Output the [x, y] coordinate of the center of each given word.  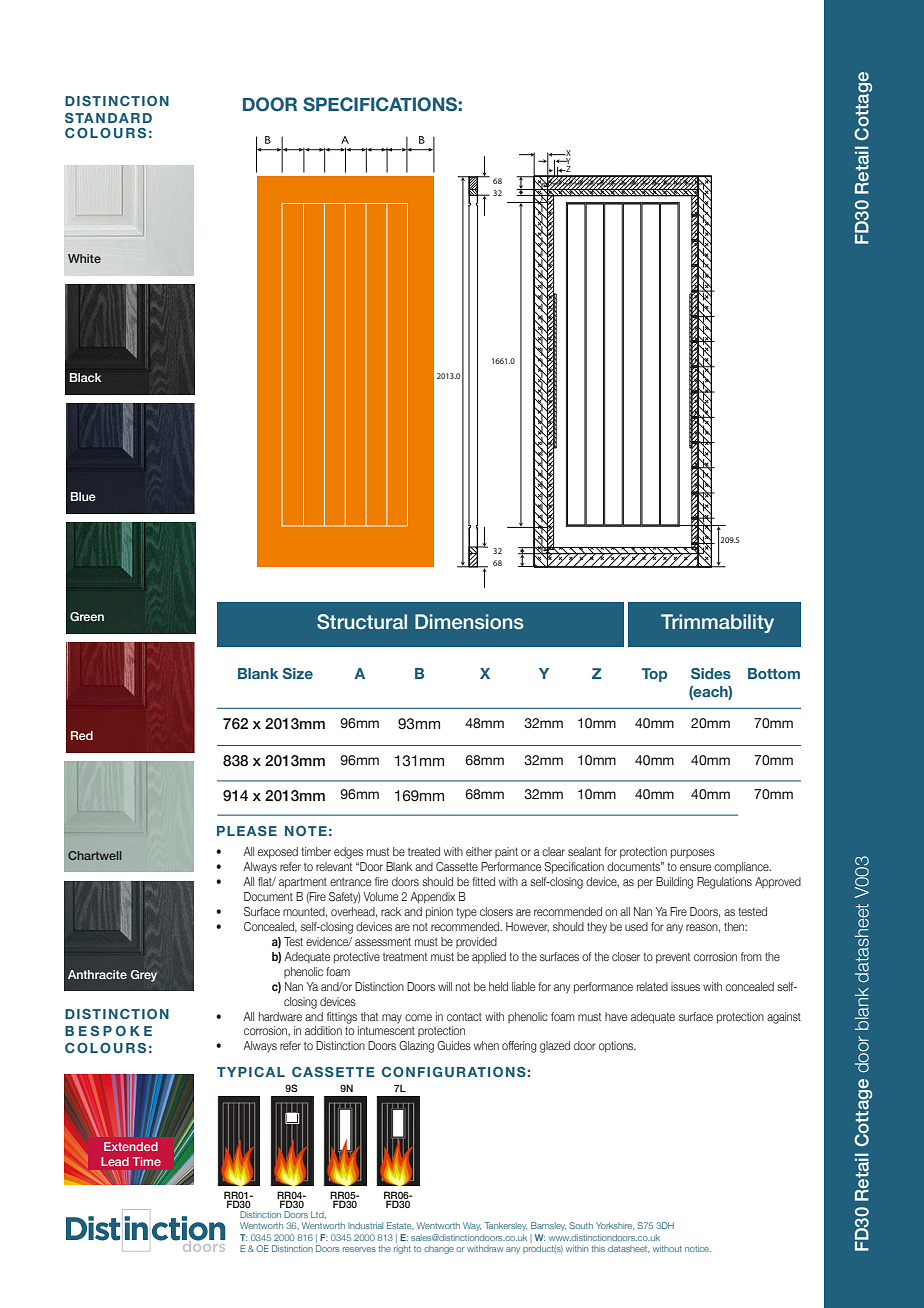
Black [85, 377]
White [84, 258]
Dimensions [469, 622]
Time [147, 1161]
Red [82, 735]
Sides [711, 673]
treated [424, 851]
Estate [400, 1225]
